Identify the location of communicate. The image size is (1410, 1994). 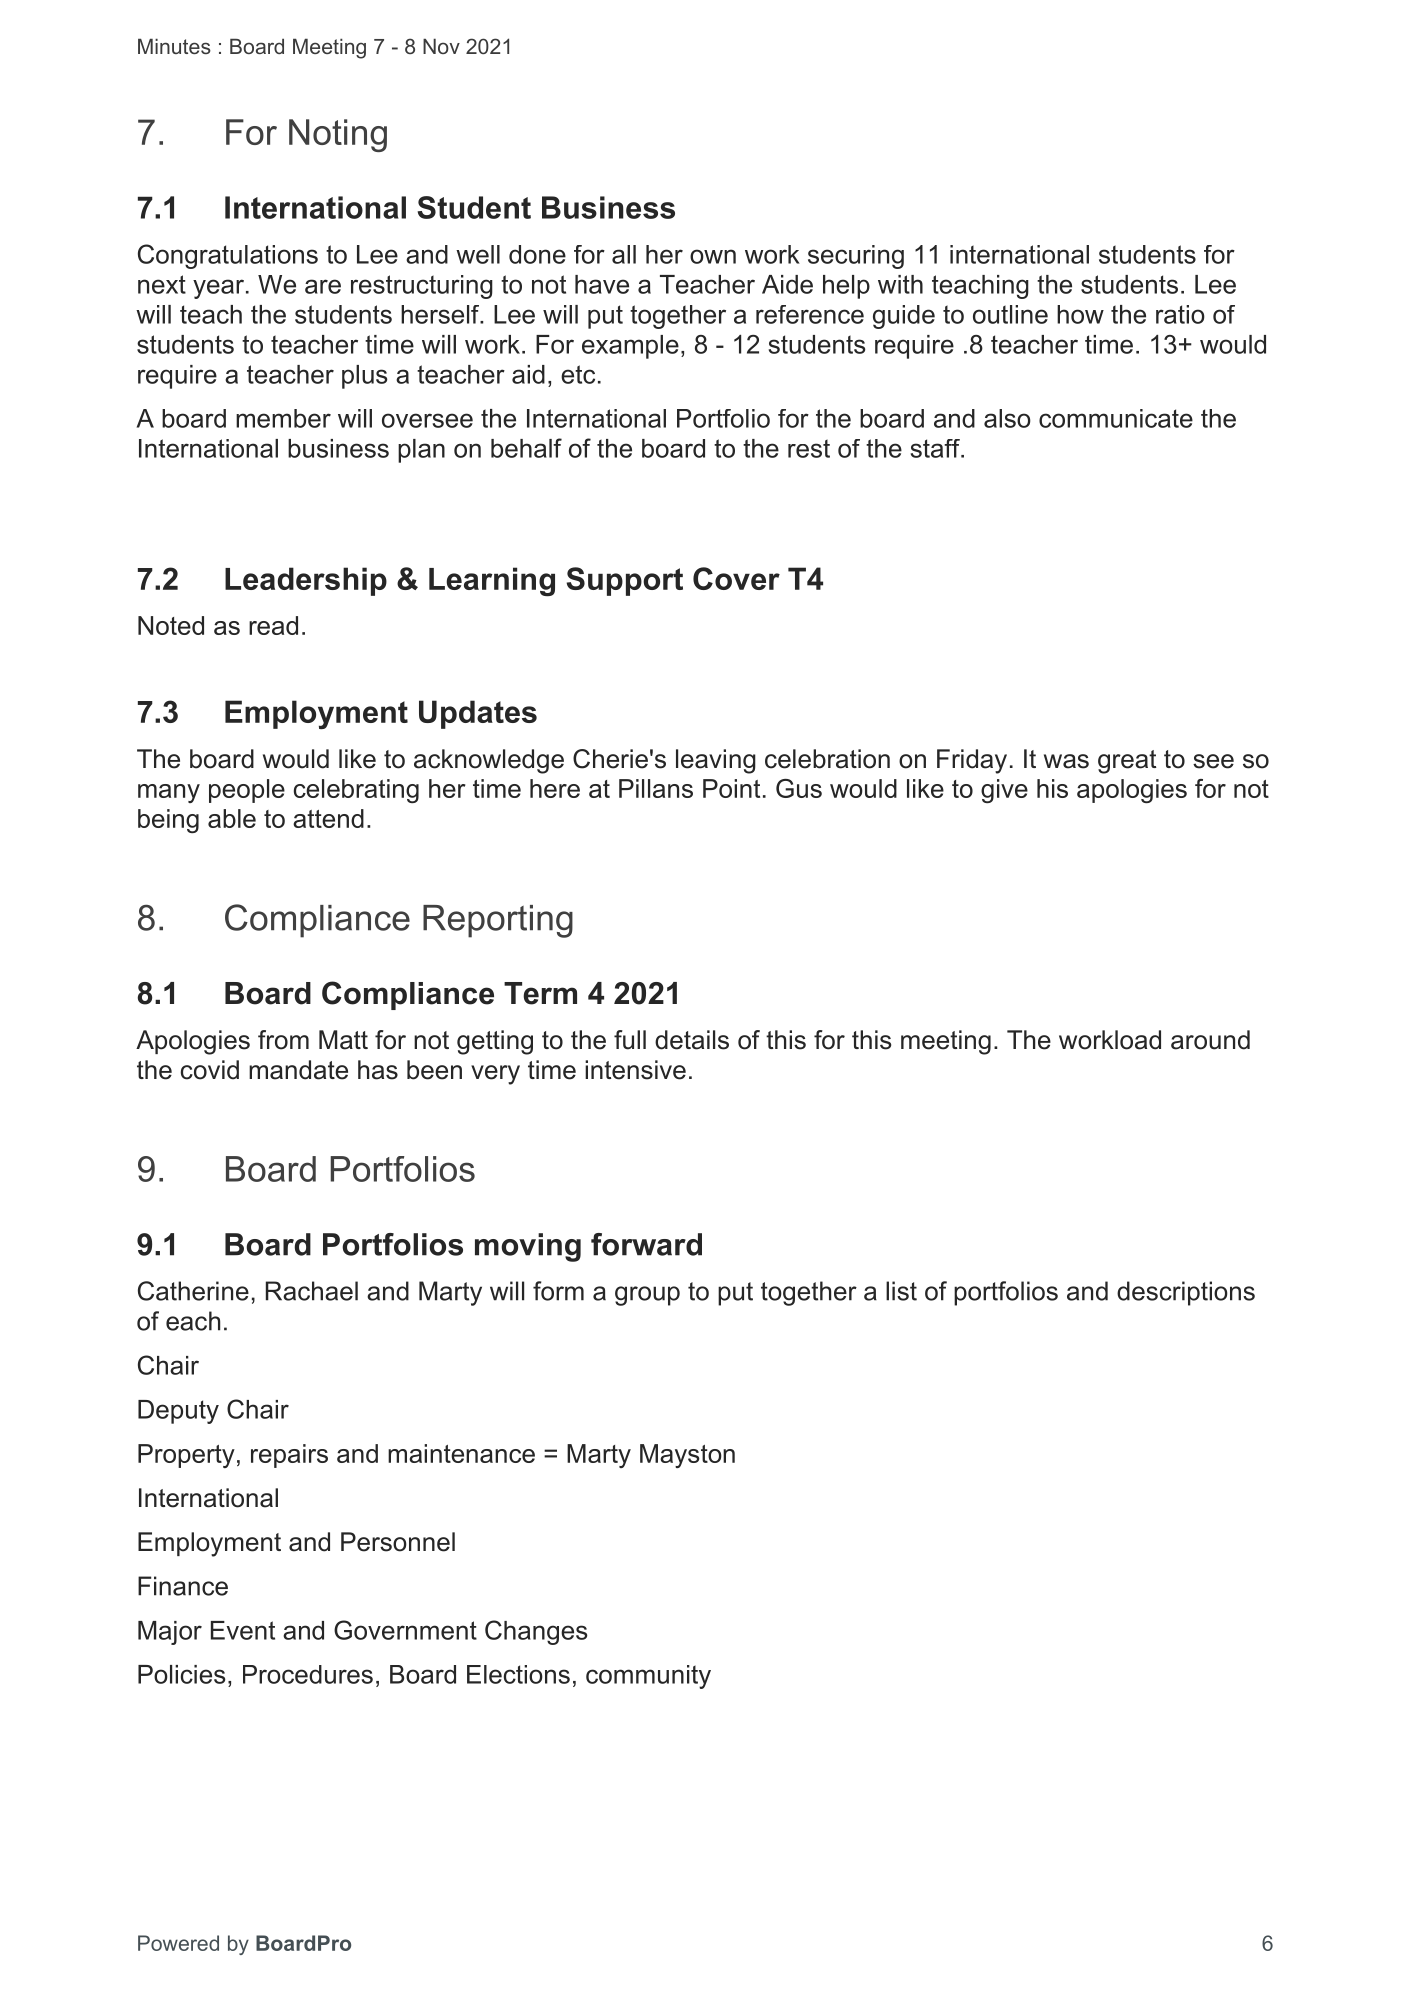
(1116, 418).
